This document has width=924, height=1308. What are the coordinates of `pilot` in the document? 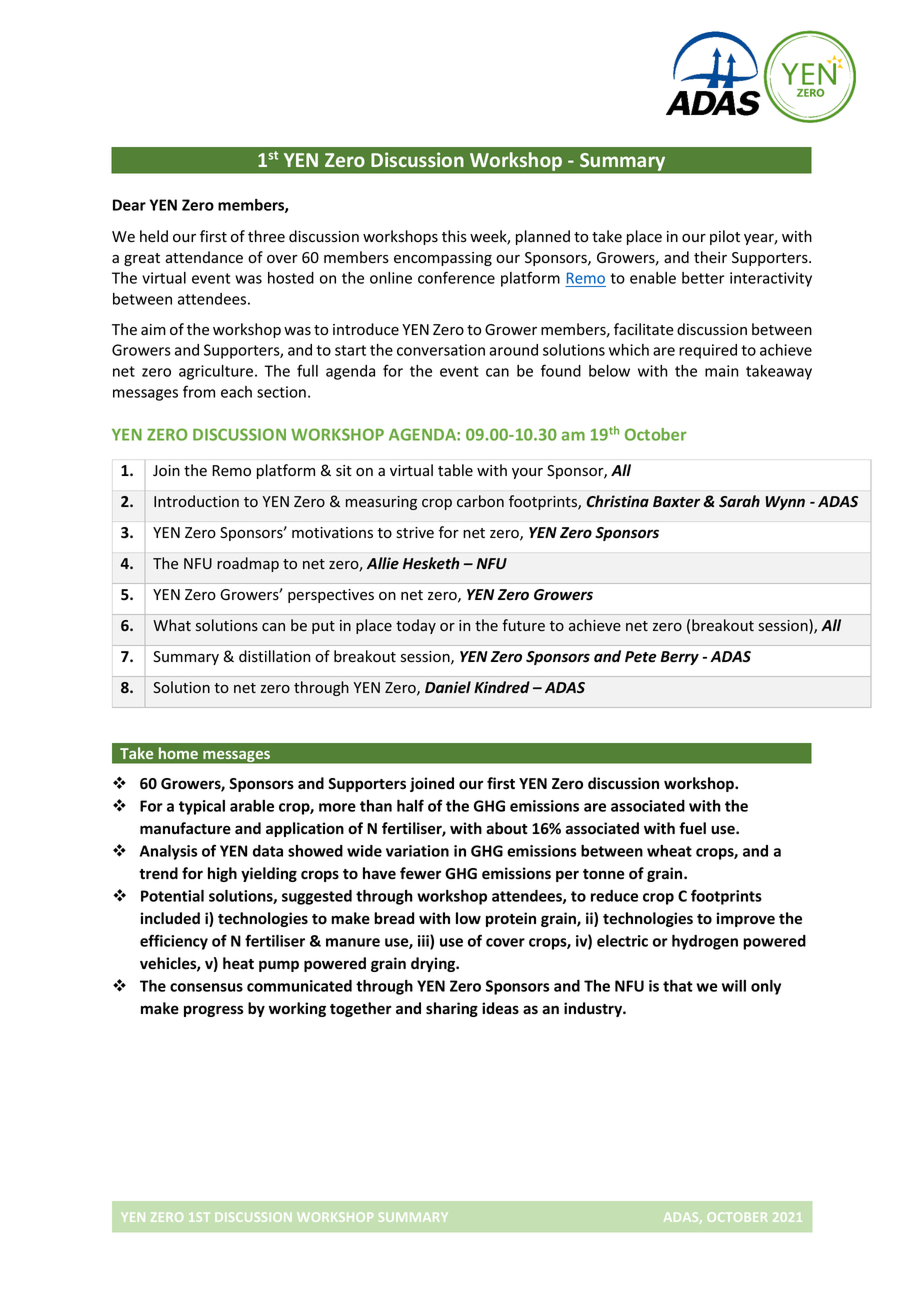 It's located at (725, 237).
